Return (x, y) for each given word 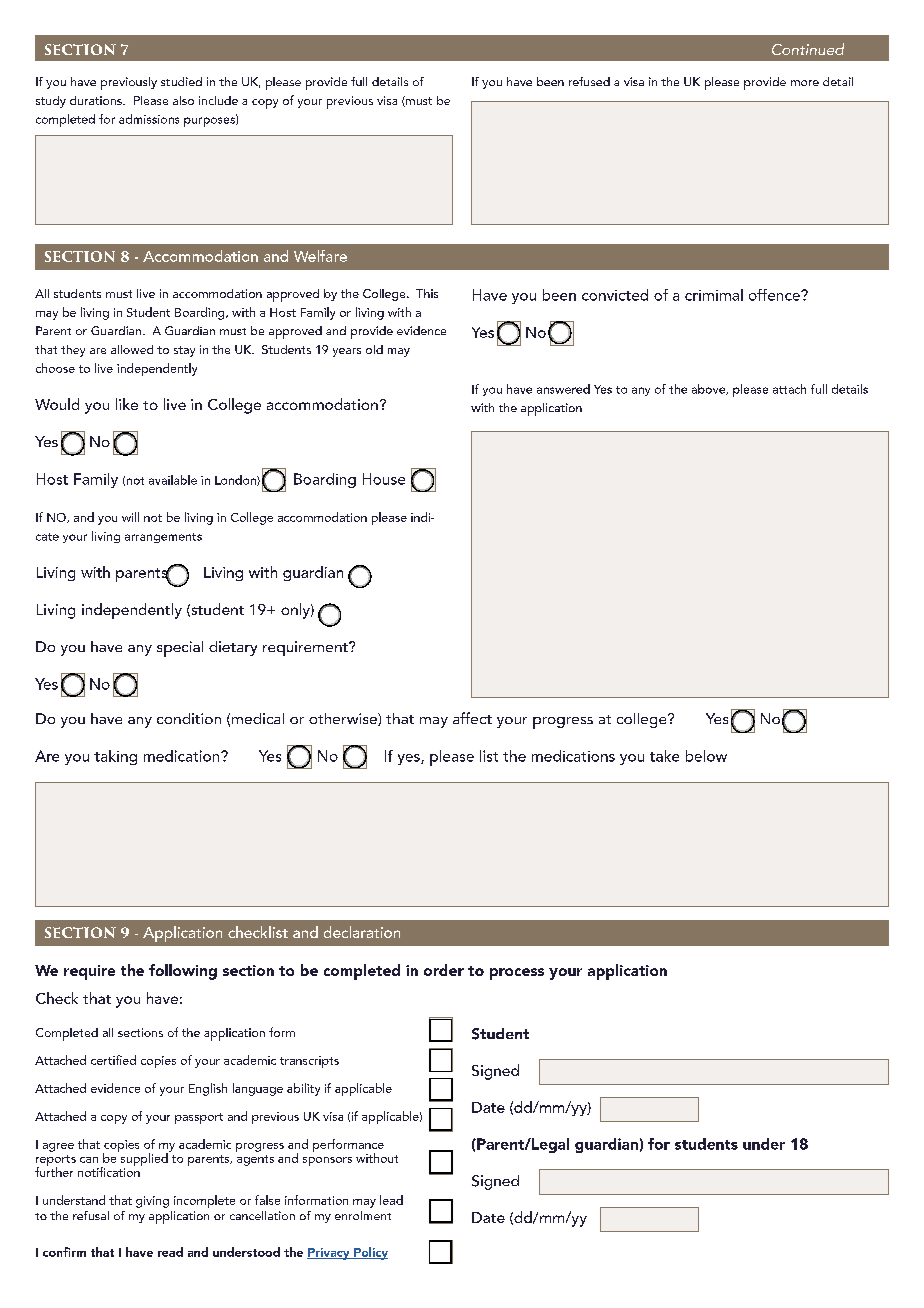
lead (391, 1200)
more (805, 83)
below (706, 756)
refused (589, 81)
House (384, 479)
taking (115, 757)
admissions (149, 119)
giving (152, 1202)
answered (563, 389)
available (173, 480)
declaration (362, 932)
